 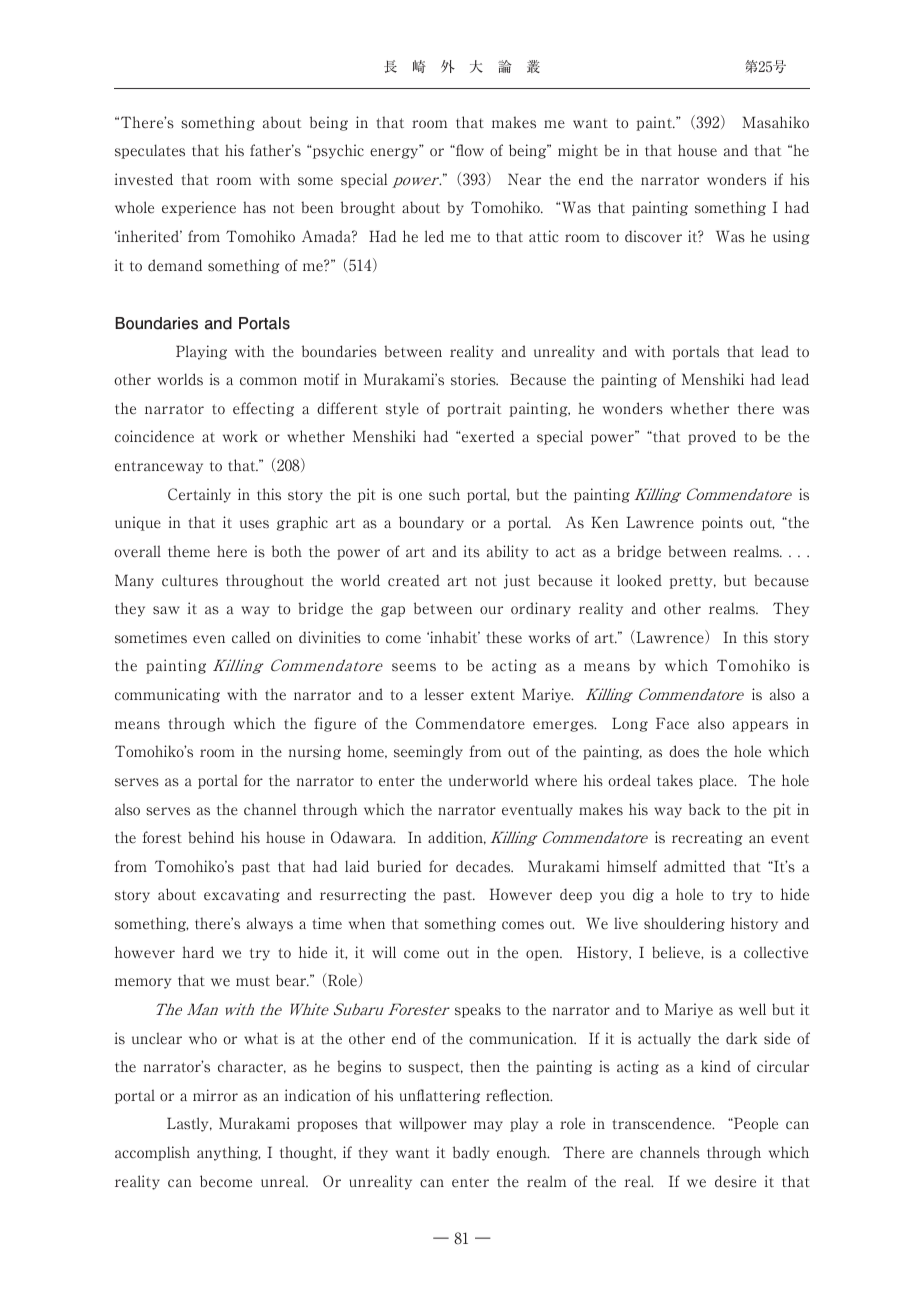 I want to click on discover, so click(x=653, y=236).
